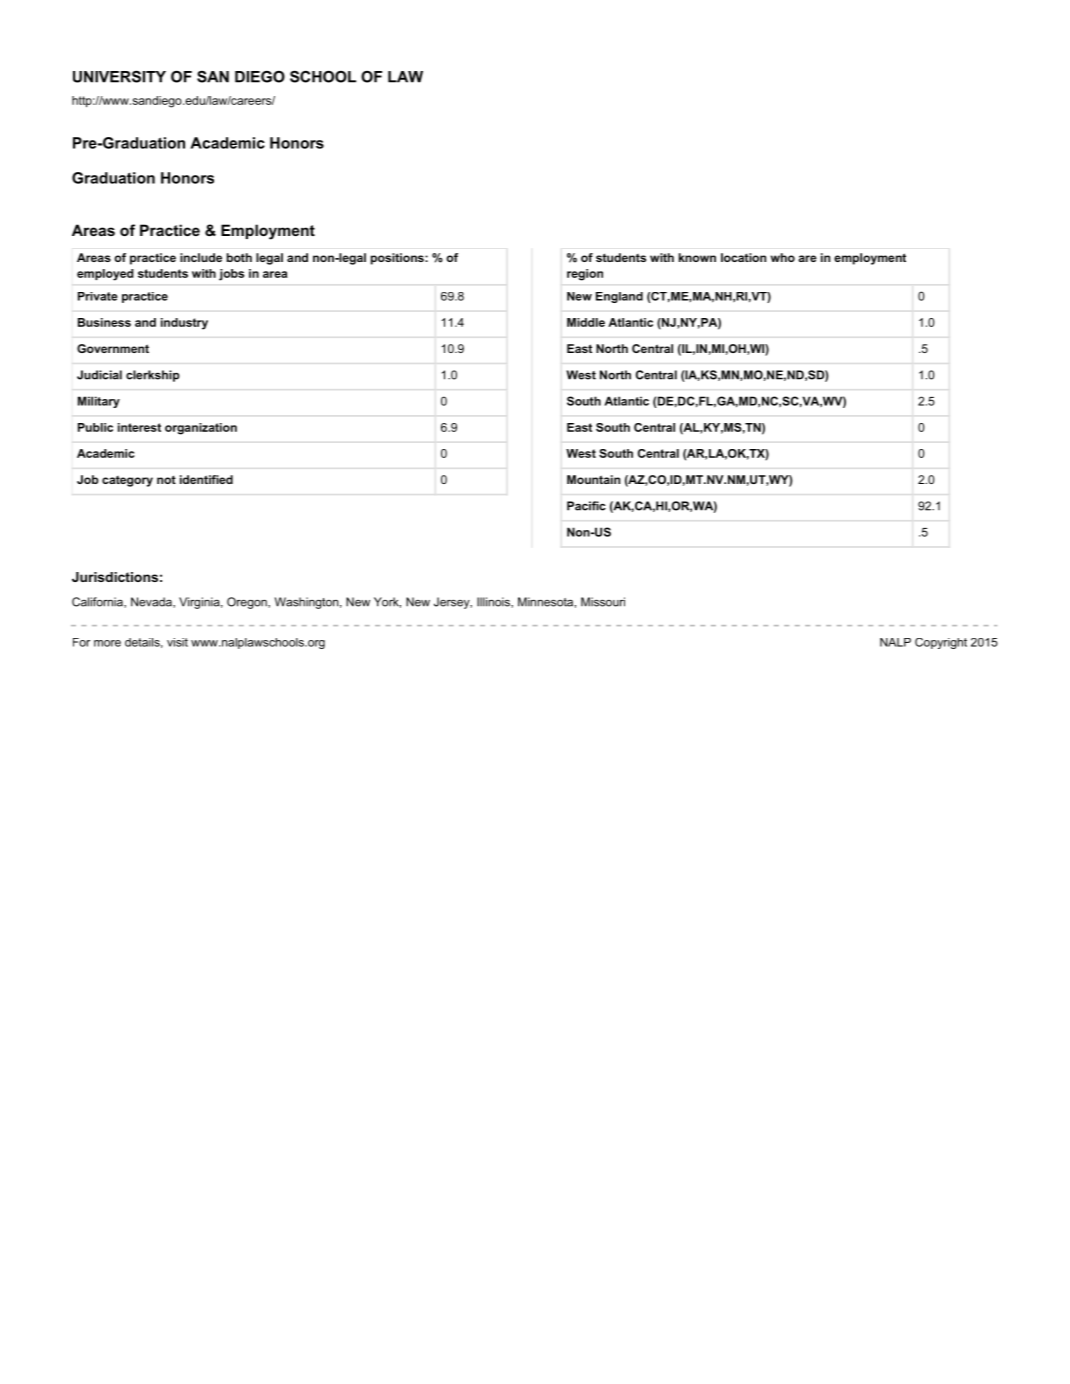  I want to click on UNIVERSITY, so click(119, 77).
